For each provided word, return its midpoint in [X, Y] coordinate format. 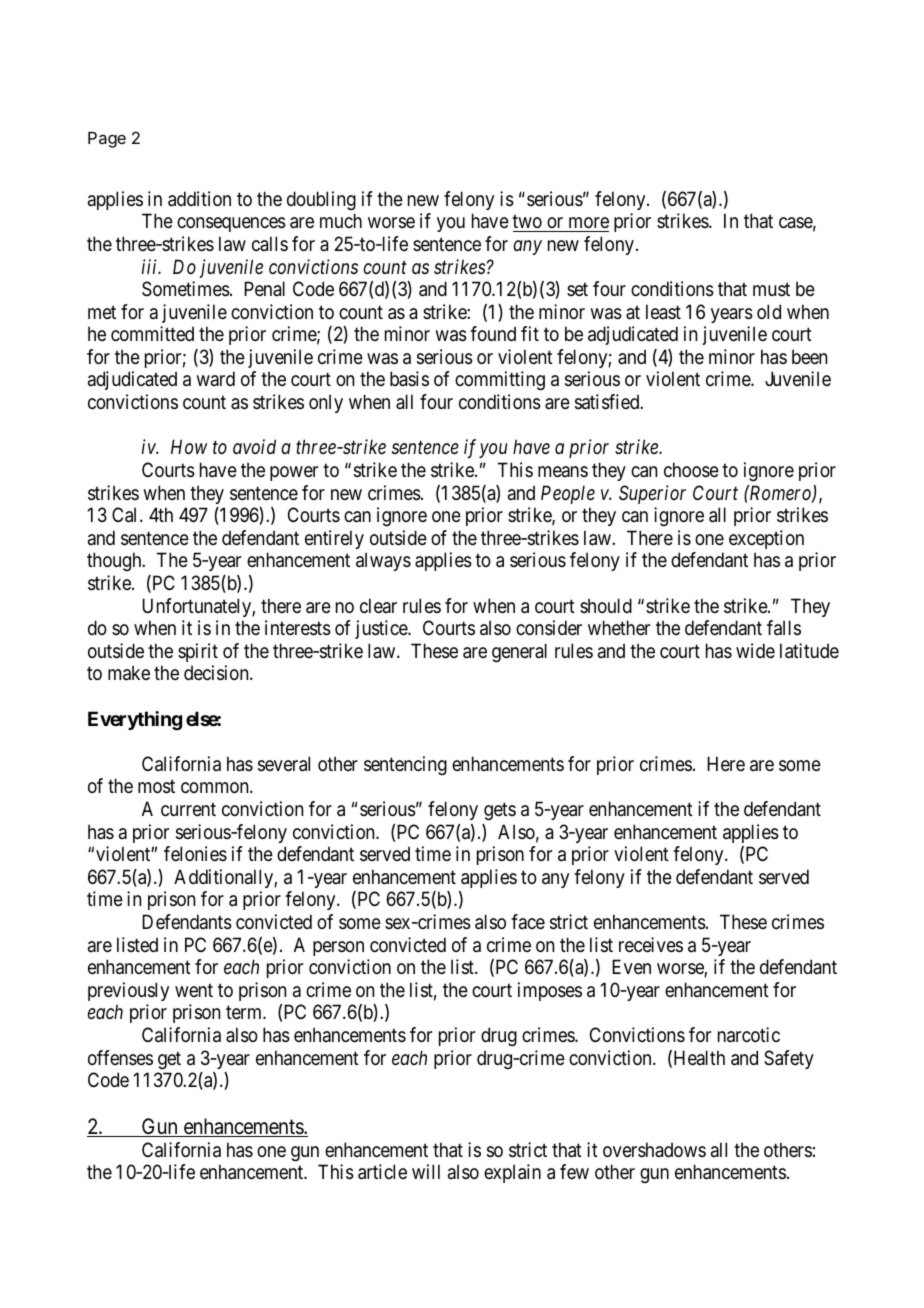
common [216, 787]
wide [755, 650]
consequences [231, 224]
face [528, 921]
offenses [120, 1058]
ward [215, 378]
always [383, 561]
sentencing [405, 765]
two [528, 223]
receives [651, 945]
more [587, 224]
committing [500, 380]
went [194, 990]
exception [766, 539]
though [115, 561]
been [809, 356]
